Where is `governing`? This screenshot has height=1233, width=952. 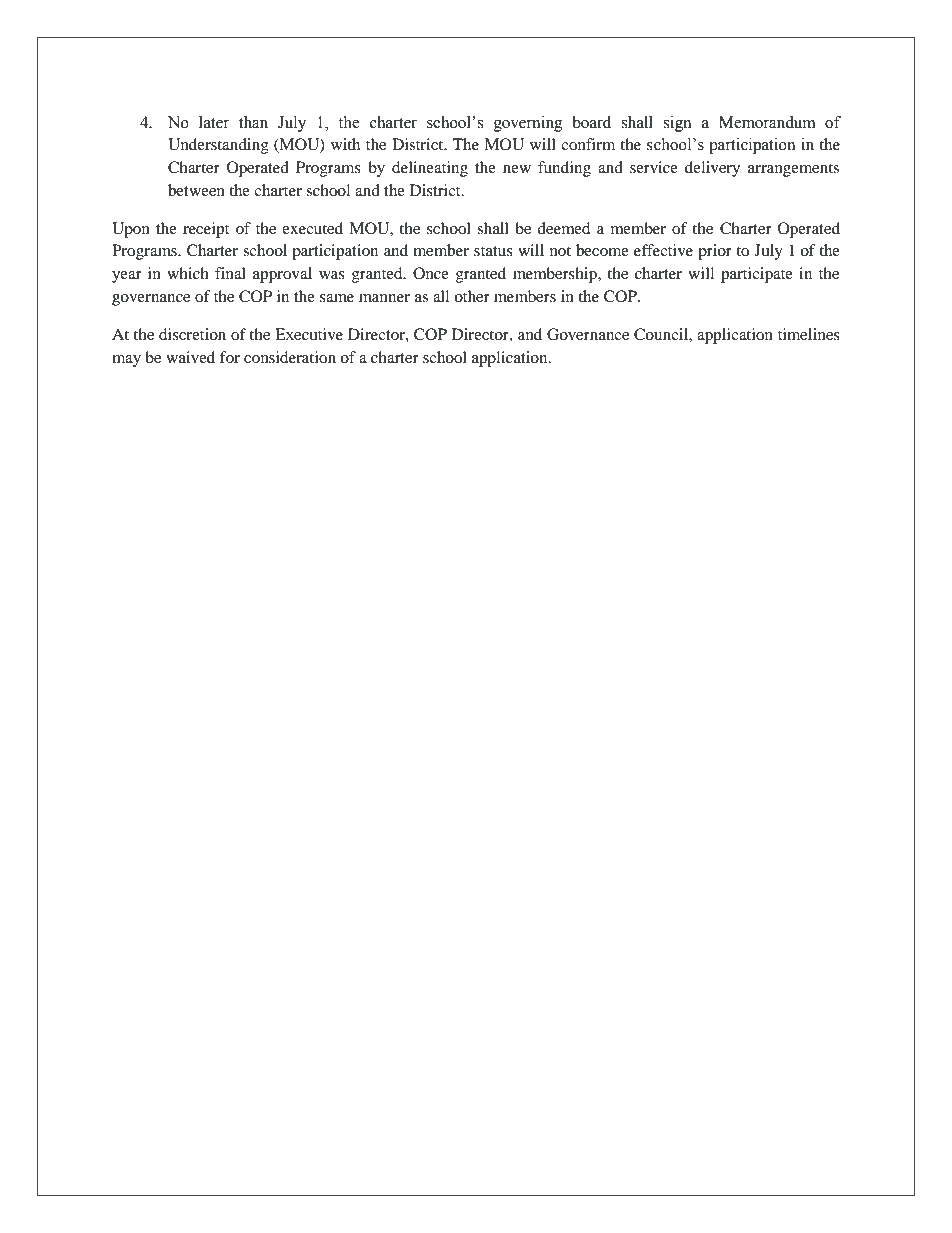
governing is located at coordinates (528, 124).
